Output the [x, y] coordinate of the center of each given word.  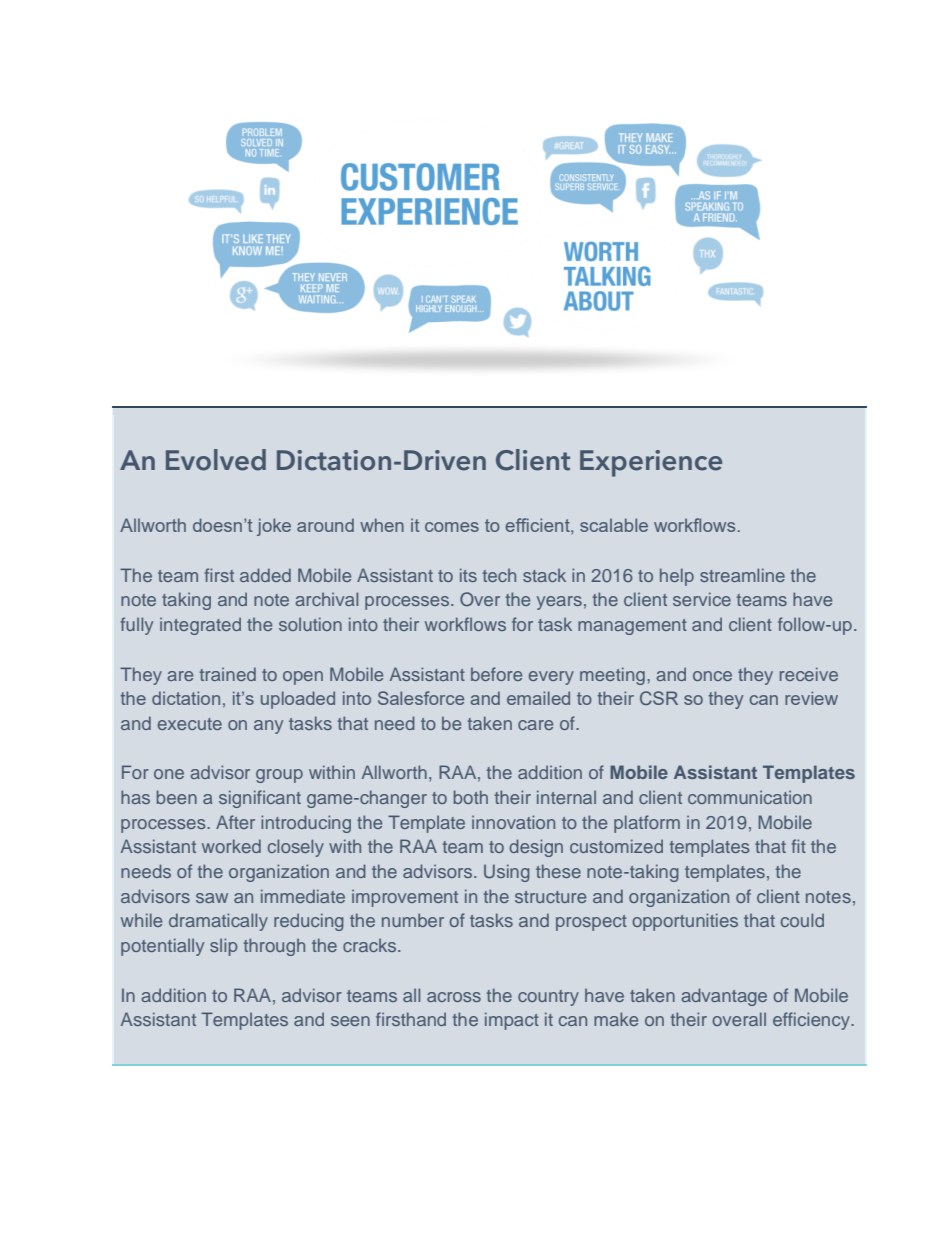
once [712, 676]
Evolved [216, 460]
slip [223, 947]
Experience [651, 463]
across [454, 997]
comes [452, 527]
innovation [513, 822]
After [235, 822]
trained [228, 674]
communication [750, 797]
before [496, 674]
